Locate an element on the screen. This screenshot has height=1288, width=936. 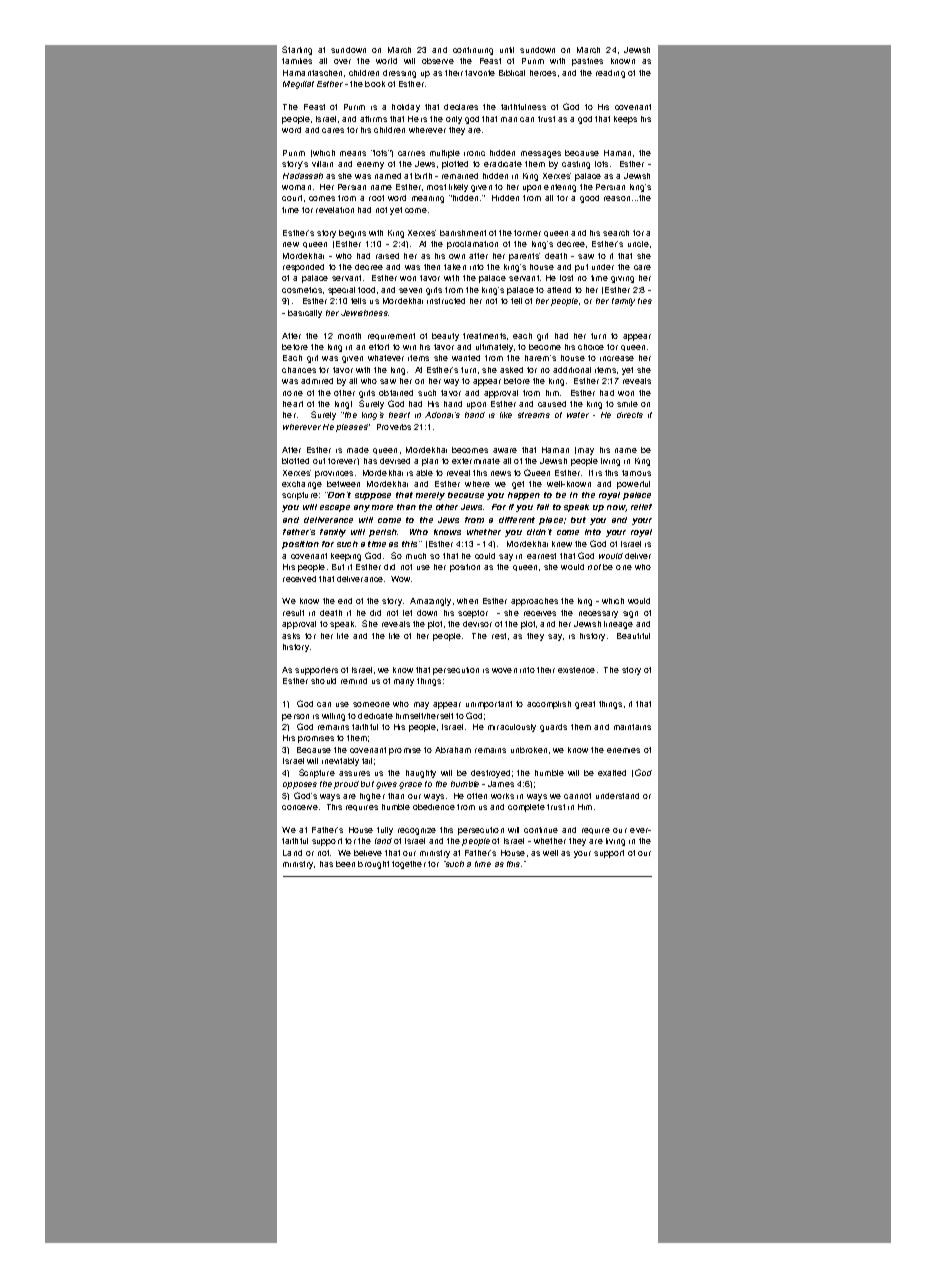
could is located at coordinates (485, 556).
